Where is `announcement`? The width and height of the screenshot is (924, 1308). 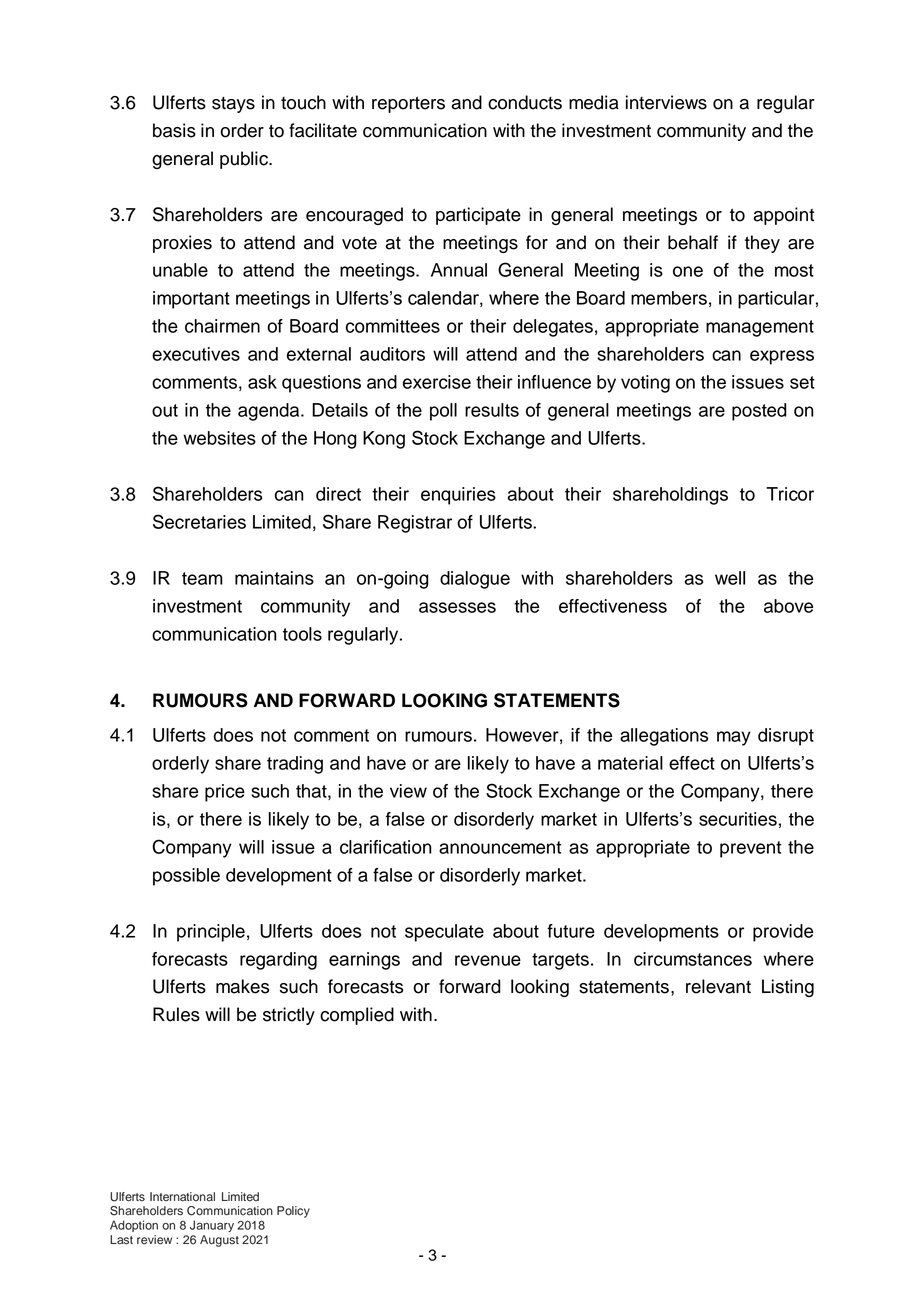 announcement is located at coordinates (500, 847).
